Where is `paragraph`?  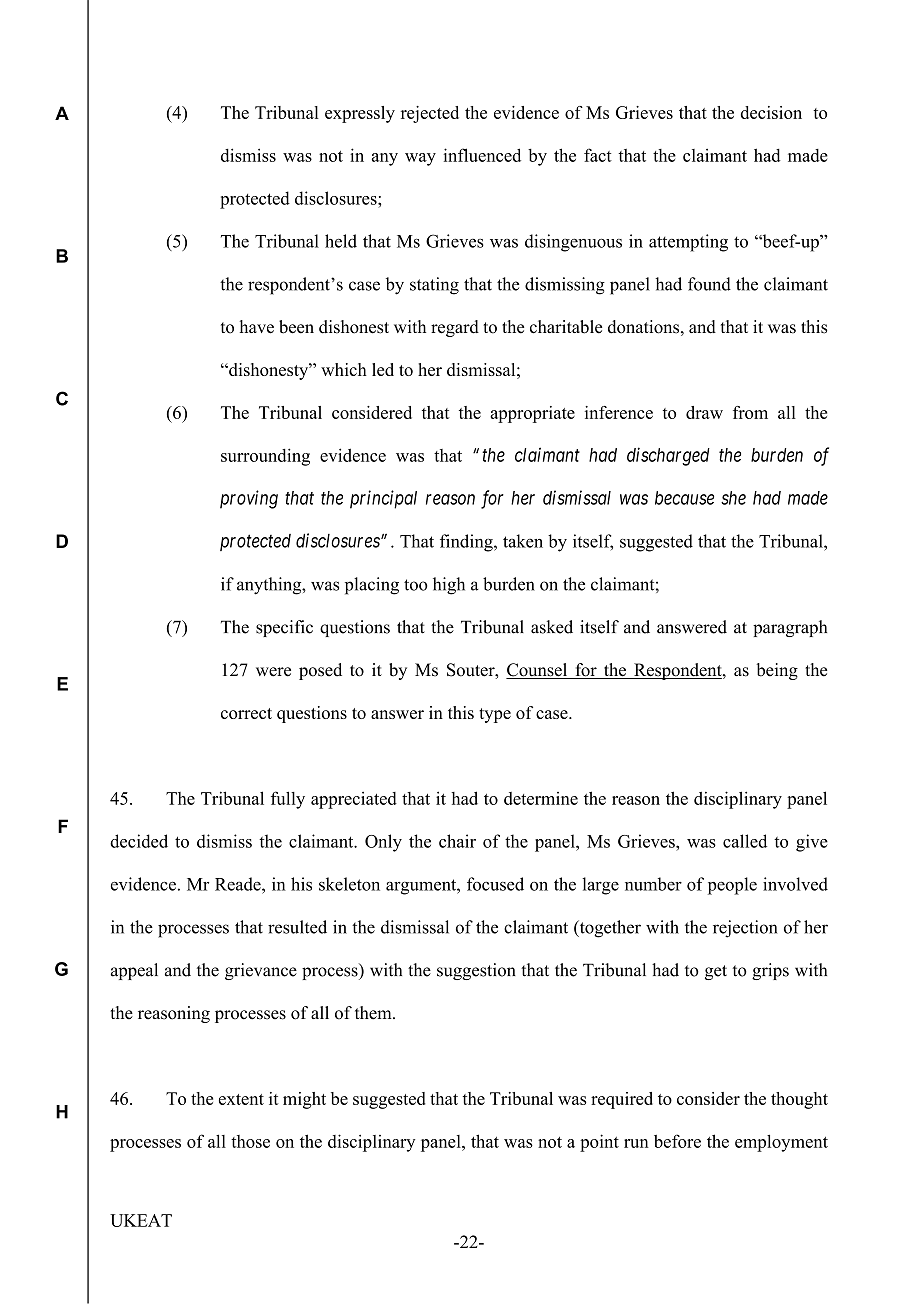
paragraph is located at coordinates (790, 628).
